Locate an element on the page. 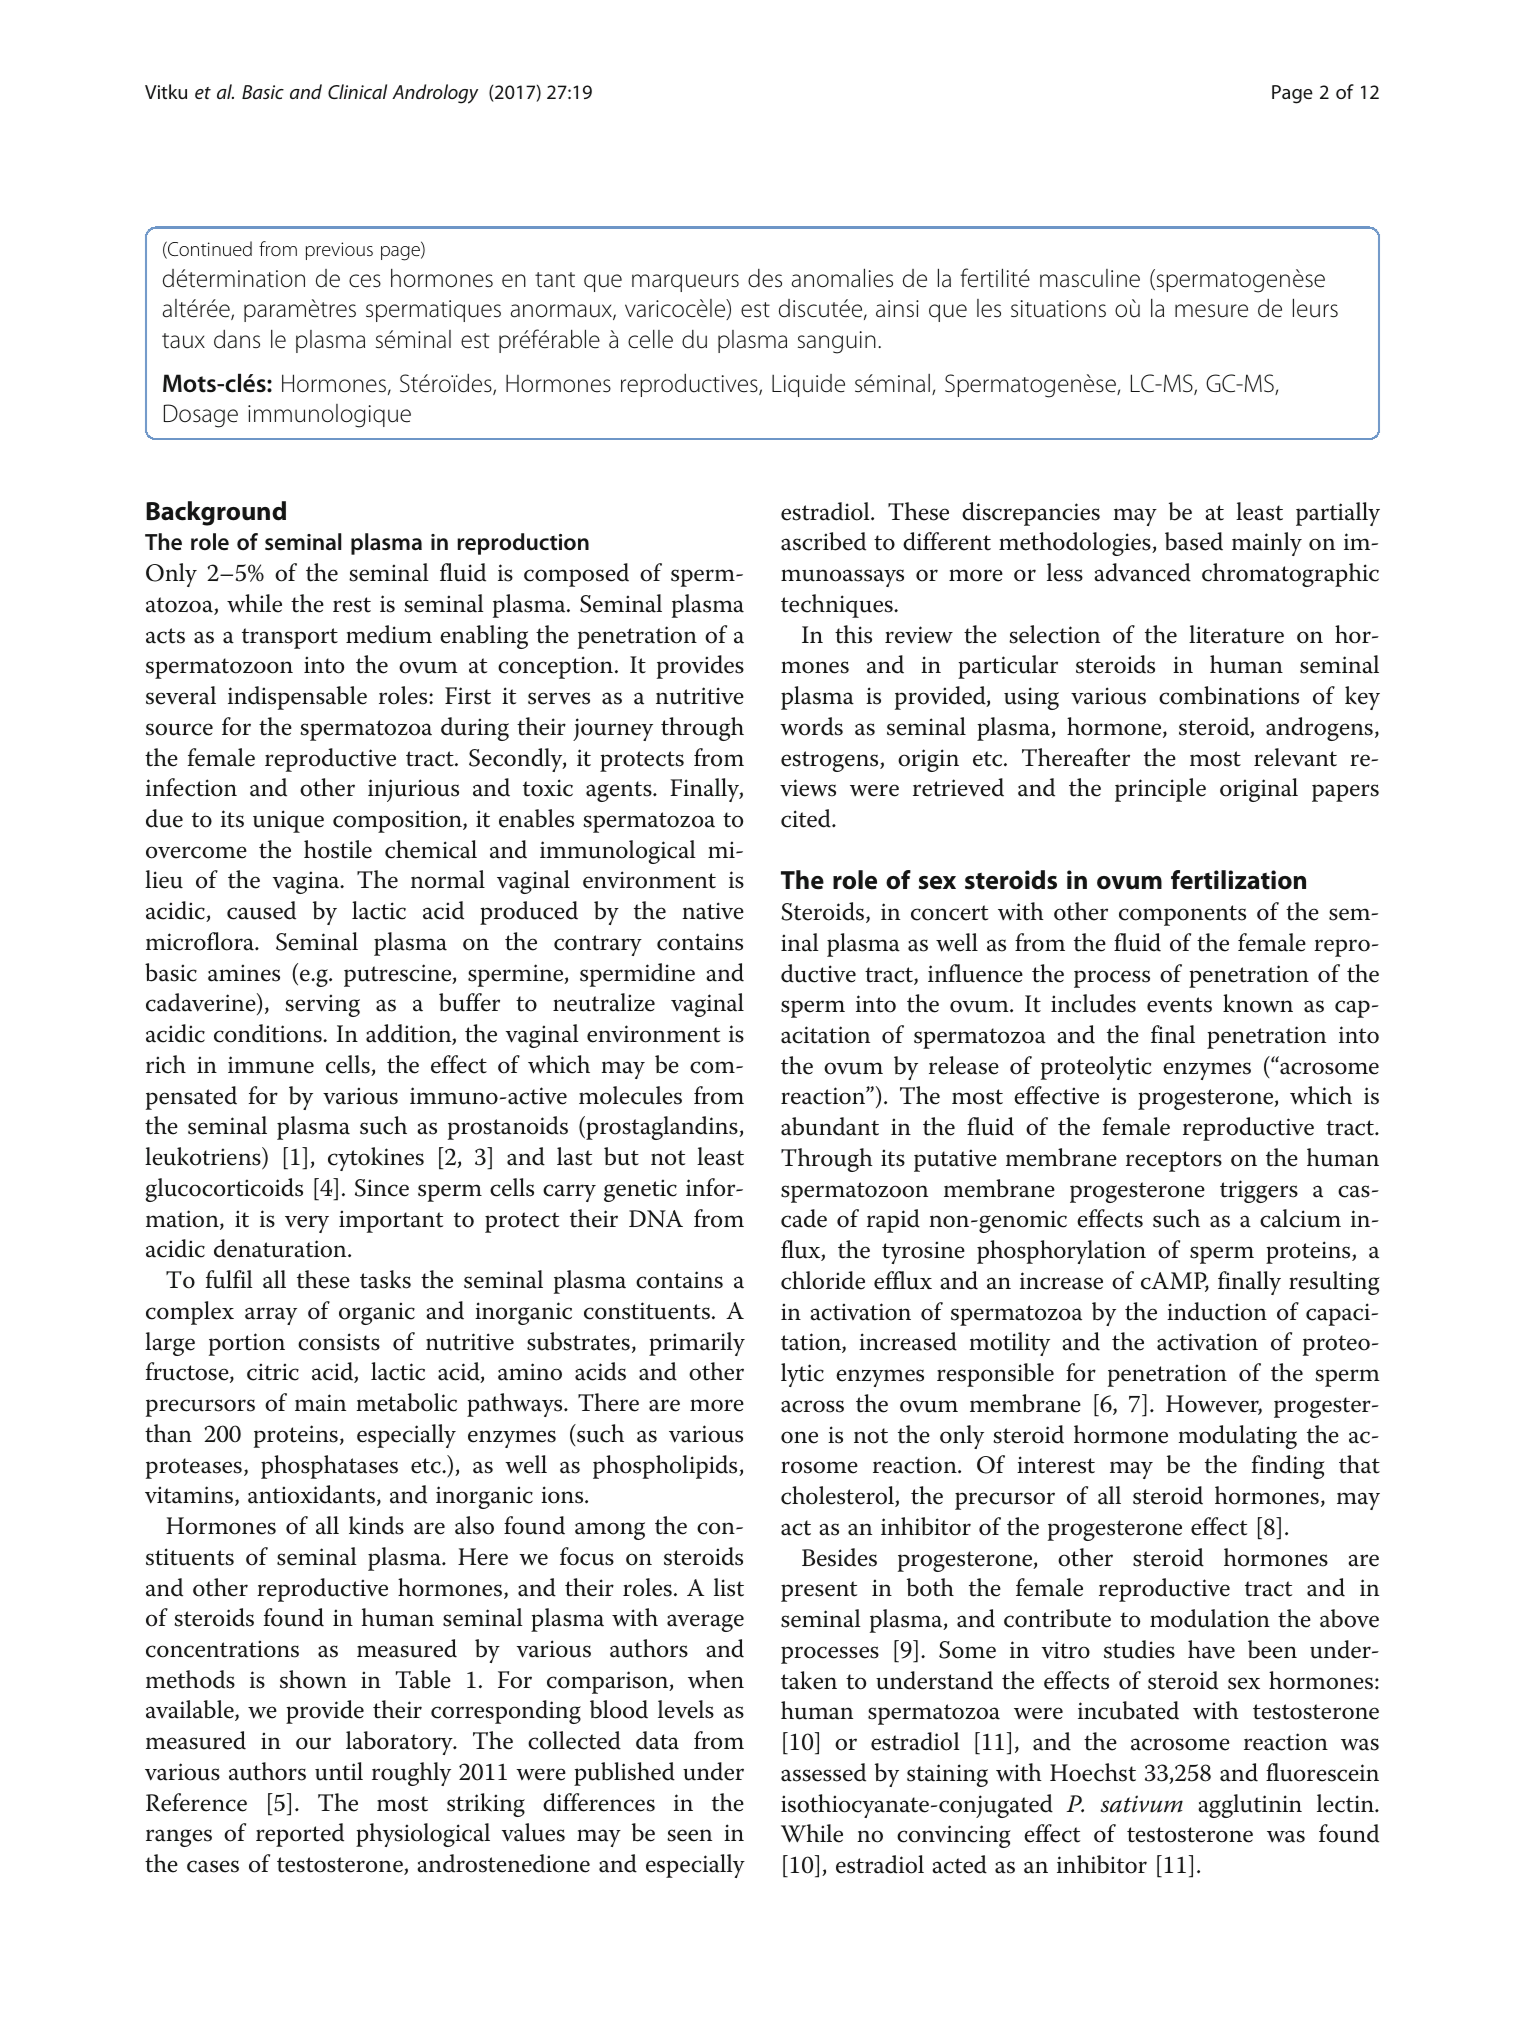 This image has height=2026, width=1525. reported is located at coordinates (300, 1835).
